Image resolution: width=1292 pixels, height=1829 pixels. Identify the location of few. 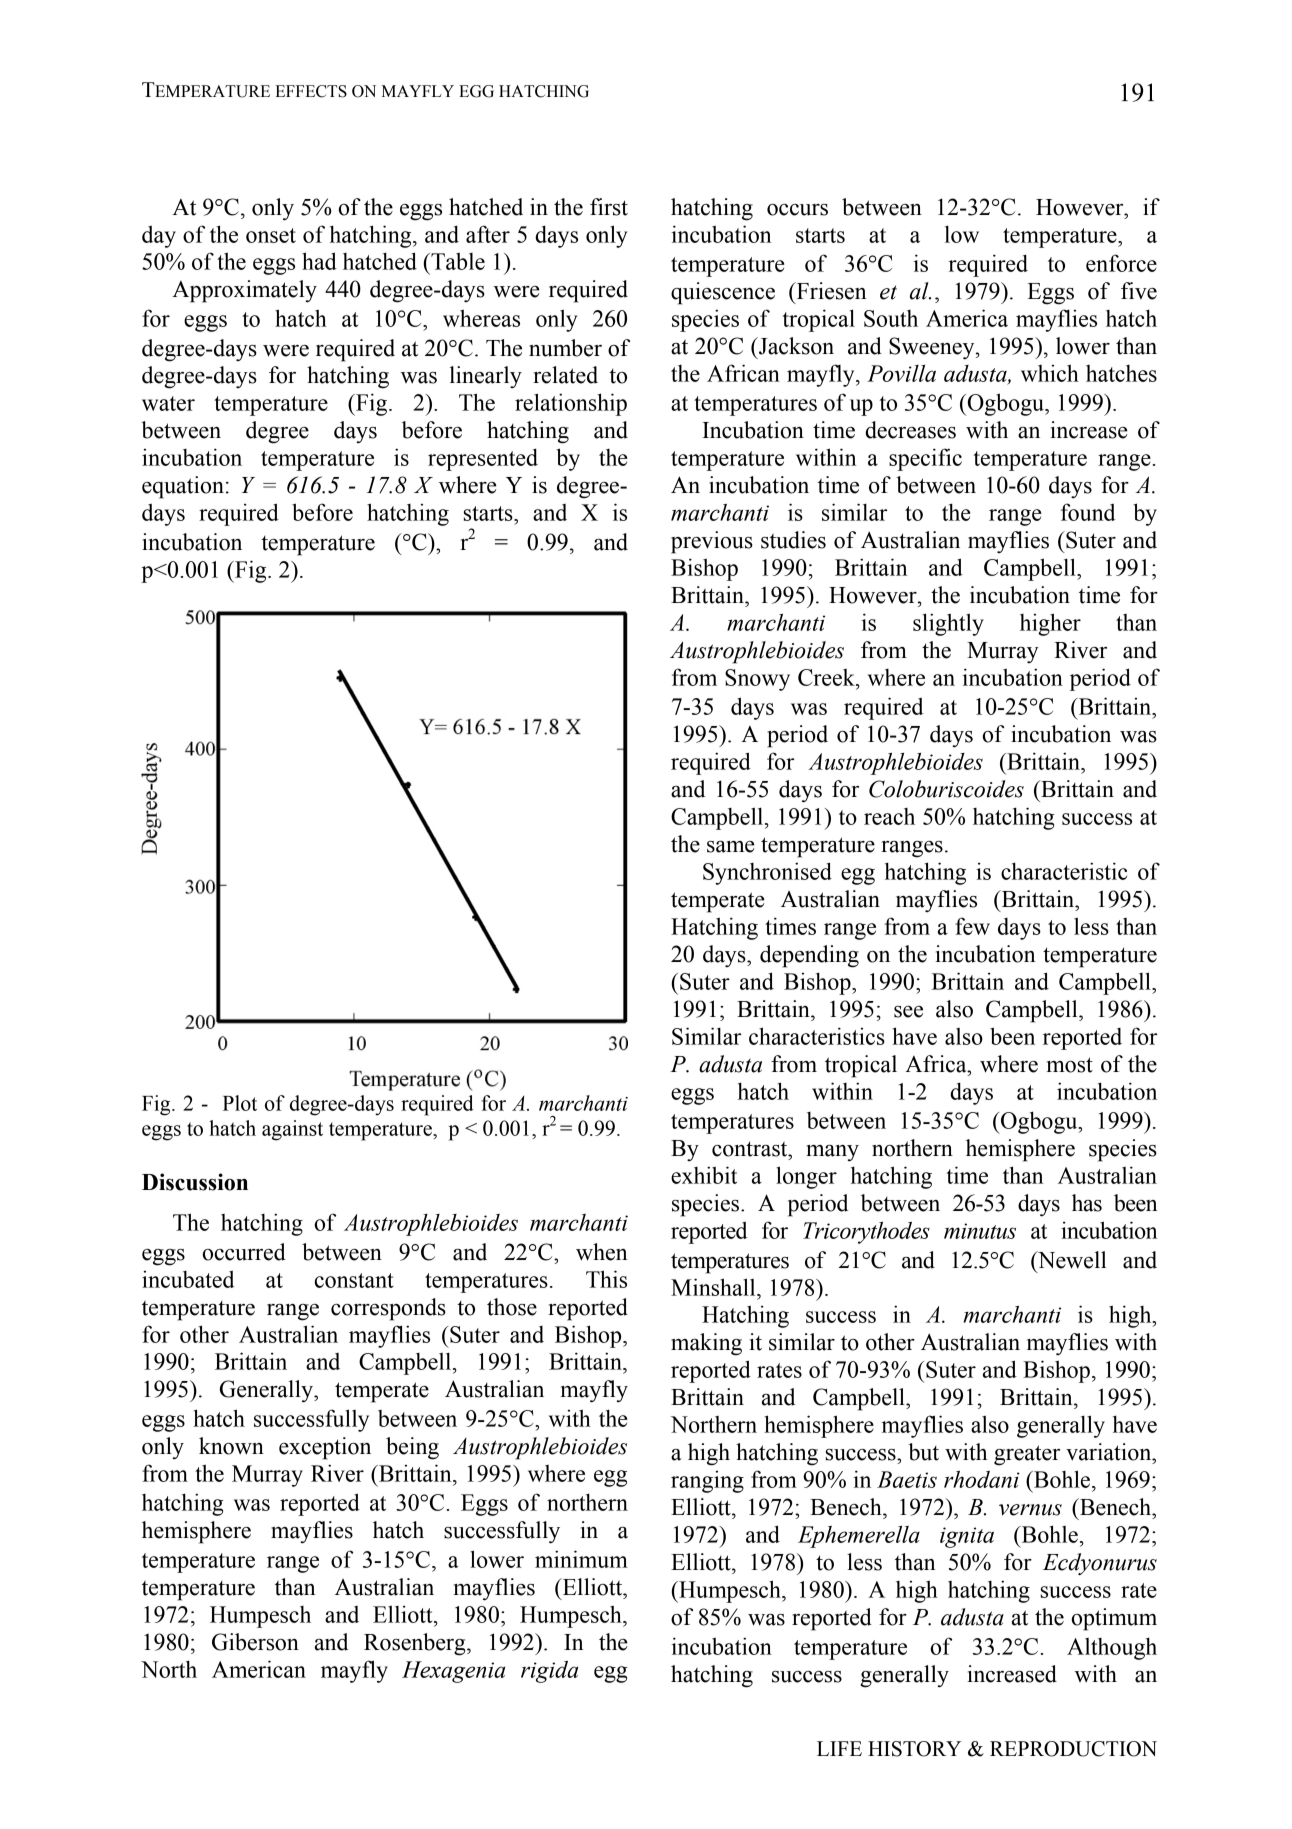
(972, 926).
